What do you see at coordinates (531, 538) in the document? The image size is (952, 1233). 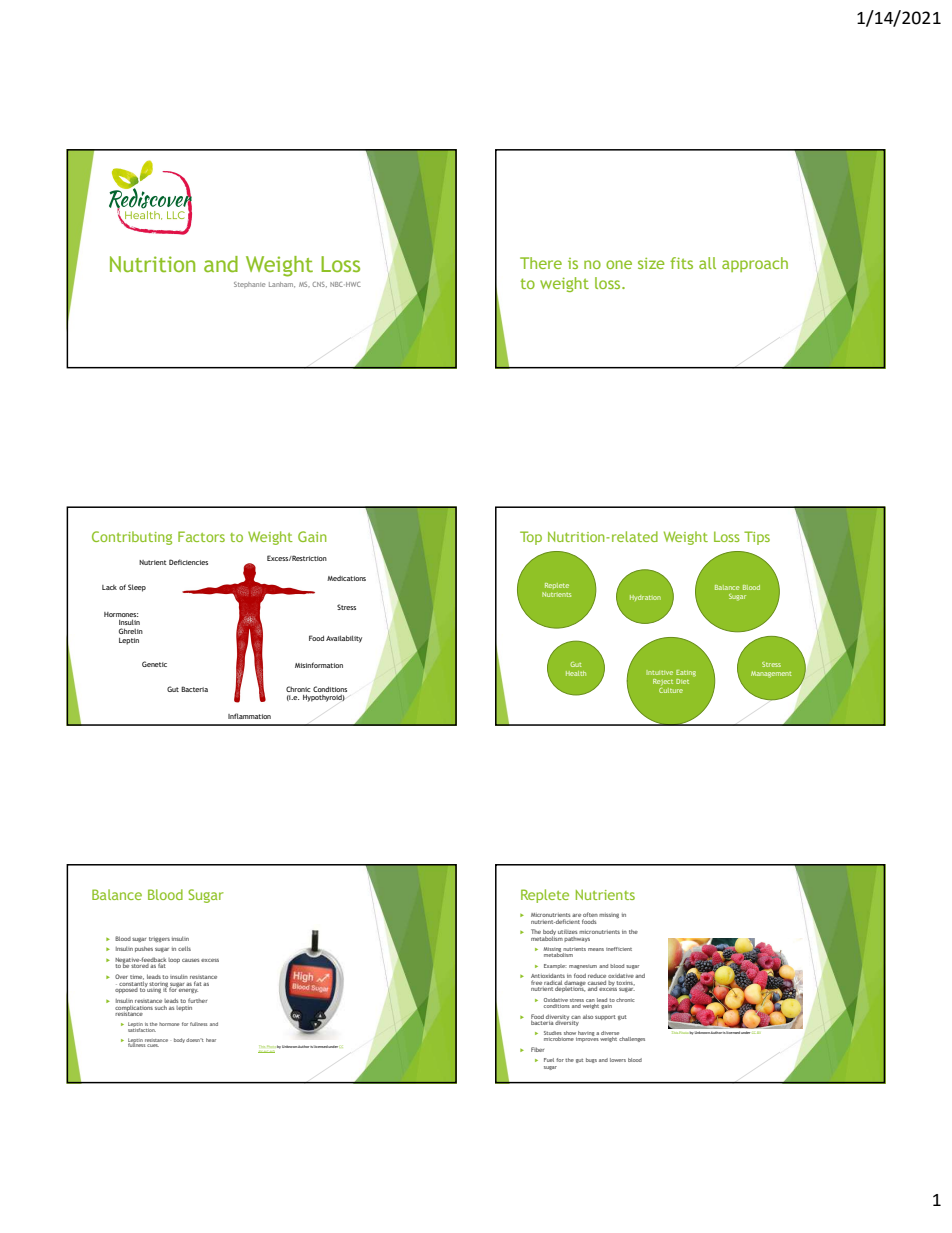 I see `Top` at bounding box center [531, 538].
